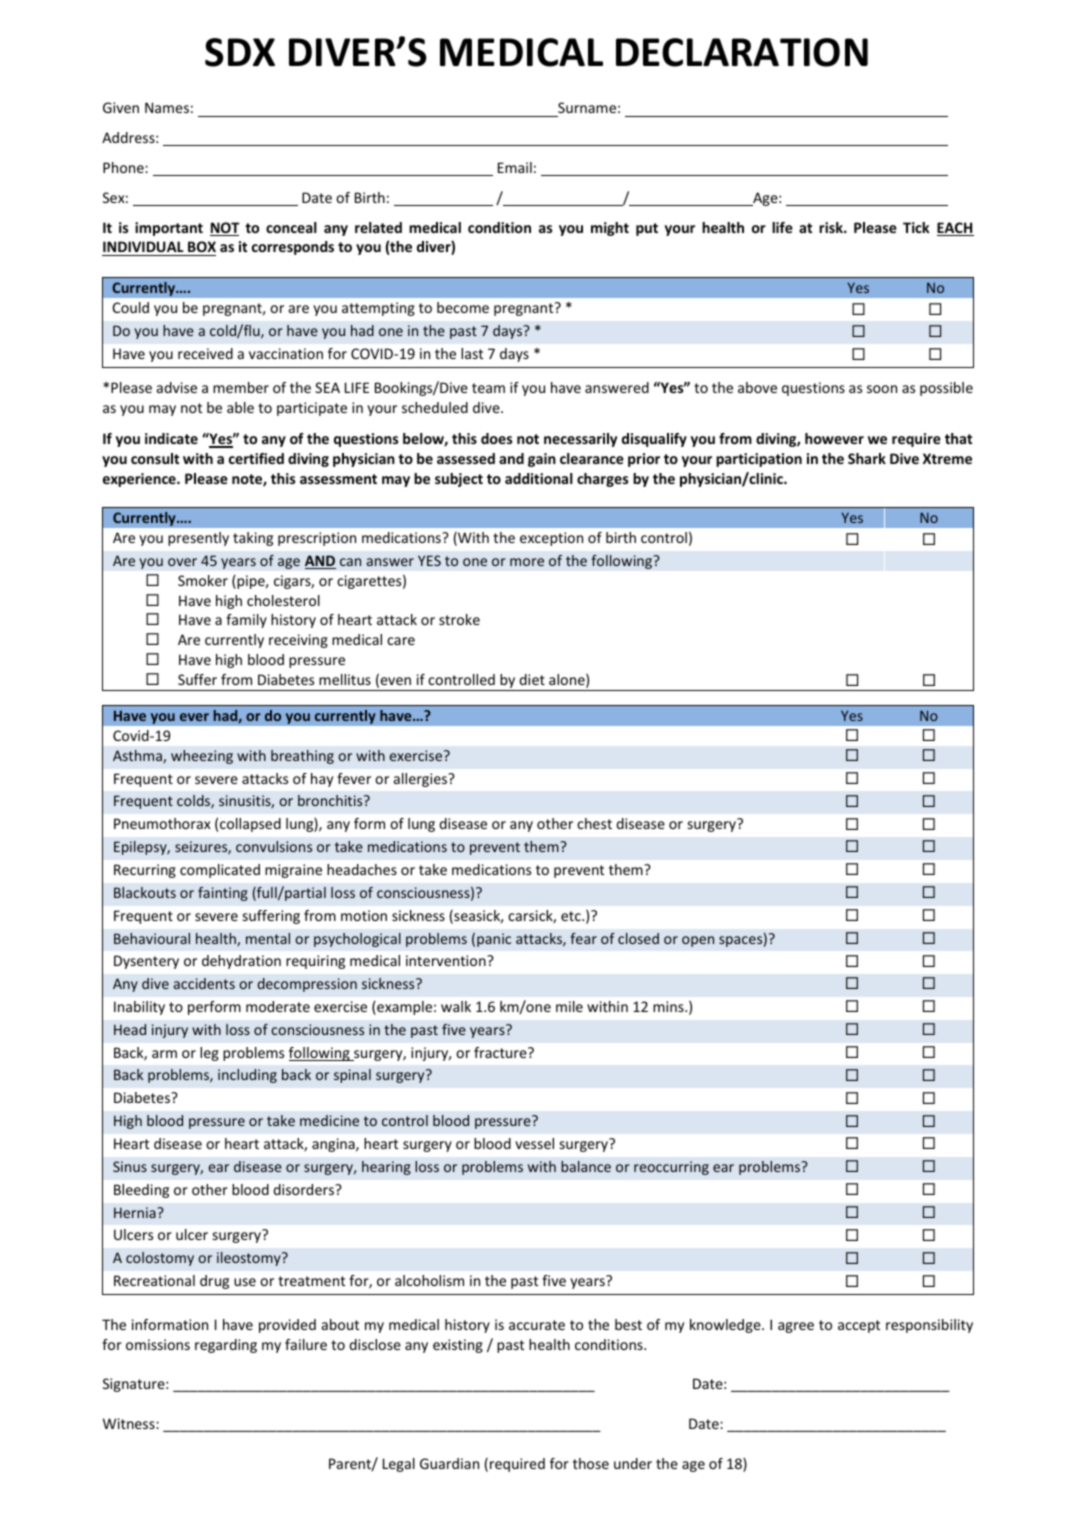 Image resolution: width=1076 pixels, height=1522 pixels. What do you see at coordinates (671, 1168) in the screenshot?
I see `reoccurring` at bounding box center [671, 1168].
